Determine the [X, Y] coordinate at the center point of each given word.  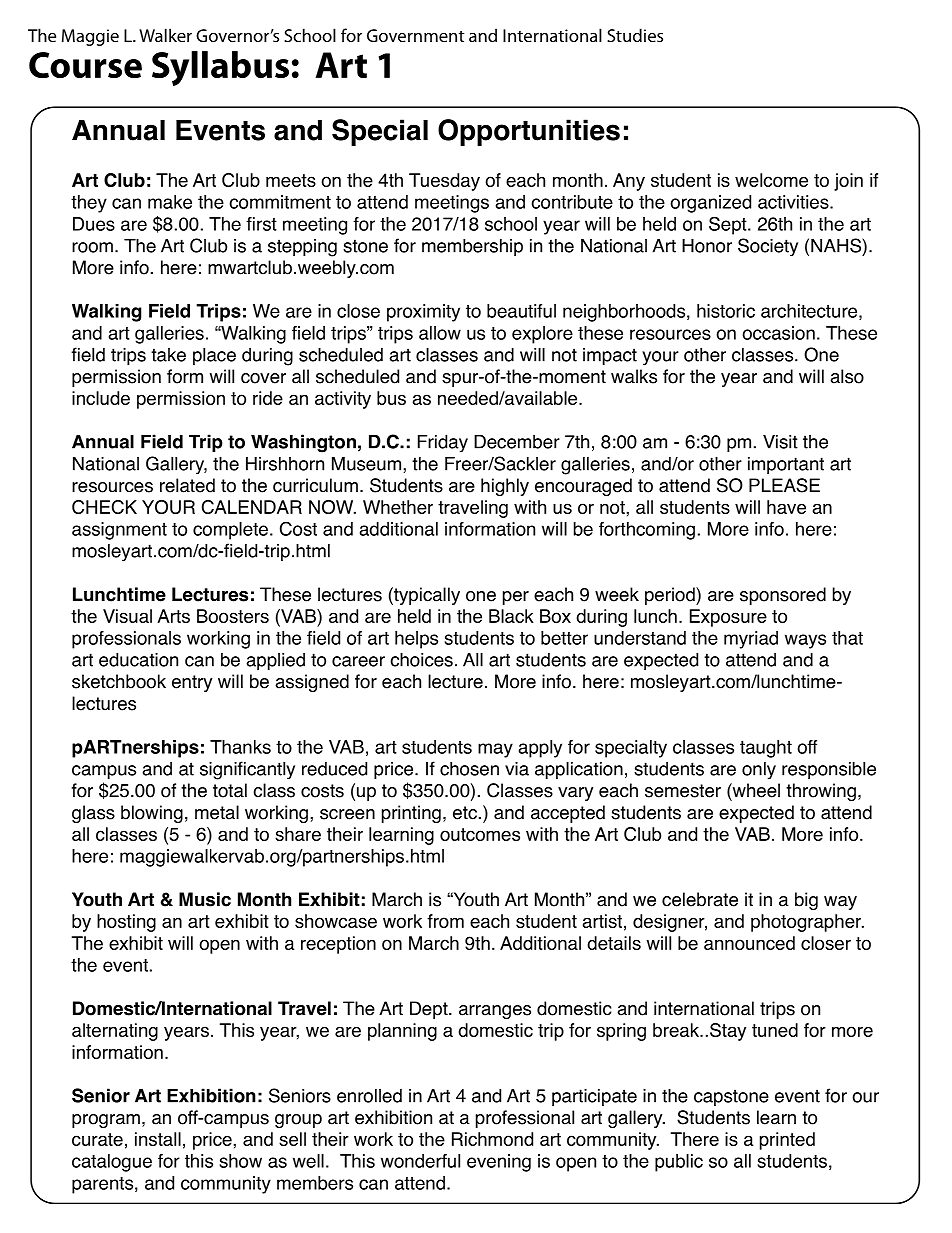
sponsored [783, 596]
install [158, 1139]
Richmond [492, 1139]
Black [511, 616]
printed [787, 1141]
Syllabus [220, 68]
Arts [173, 616]
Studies [635, 35]
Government [415, 35]
